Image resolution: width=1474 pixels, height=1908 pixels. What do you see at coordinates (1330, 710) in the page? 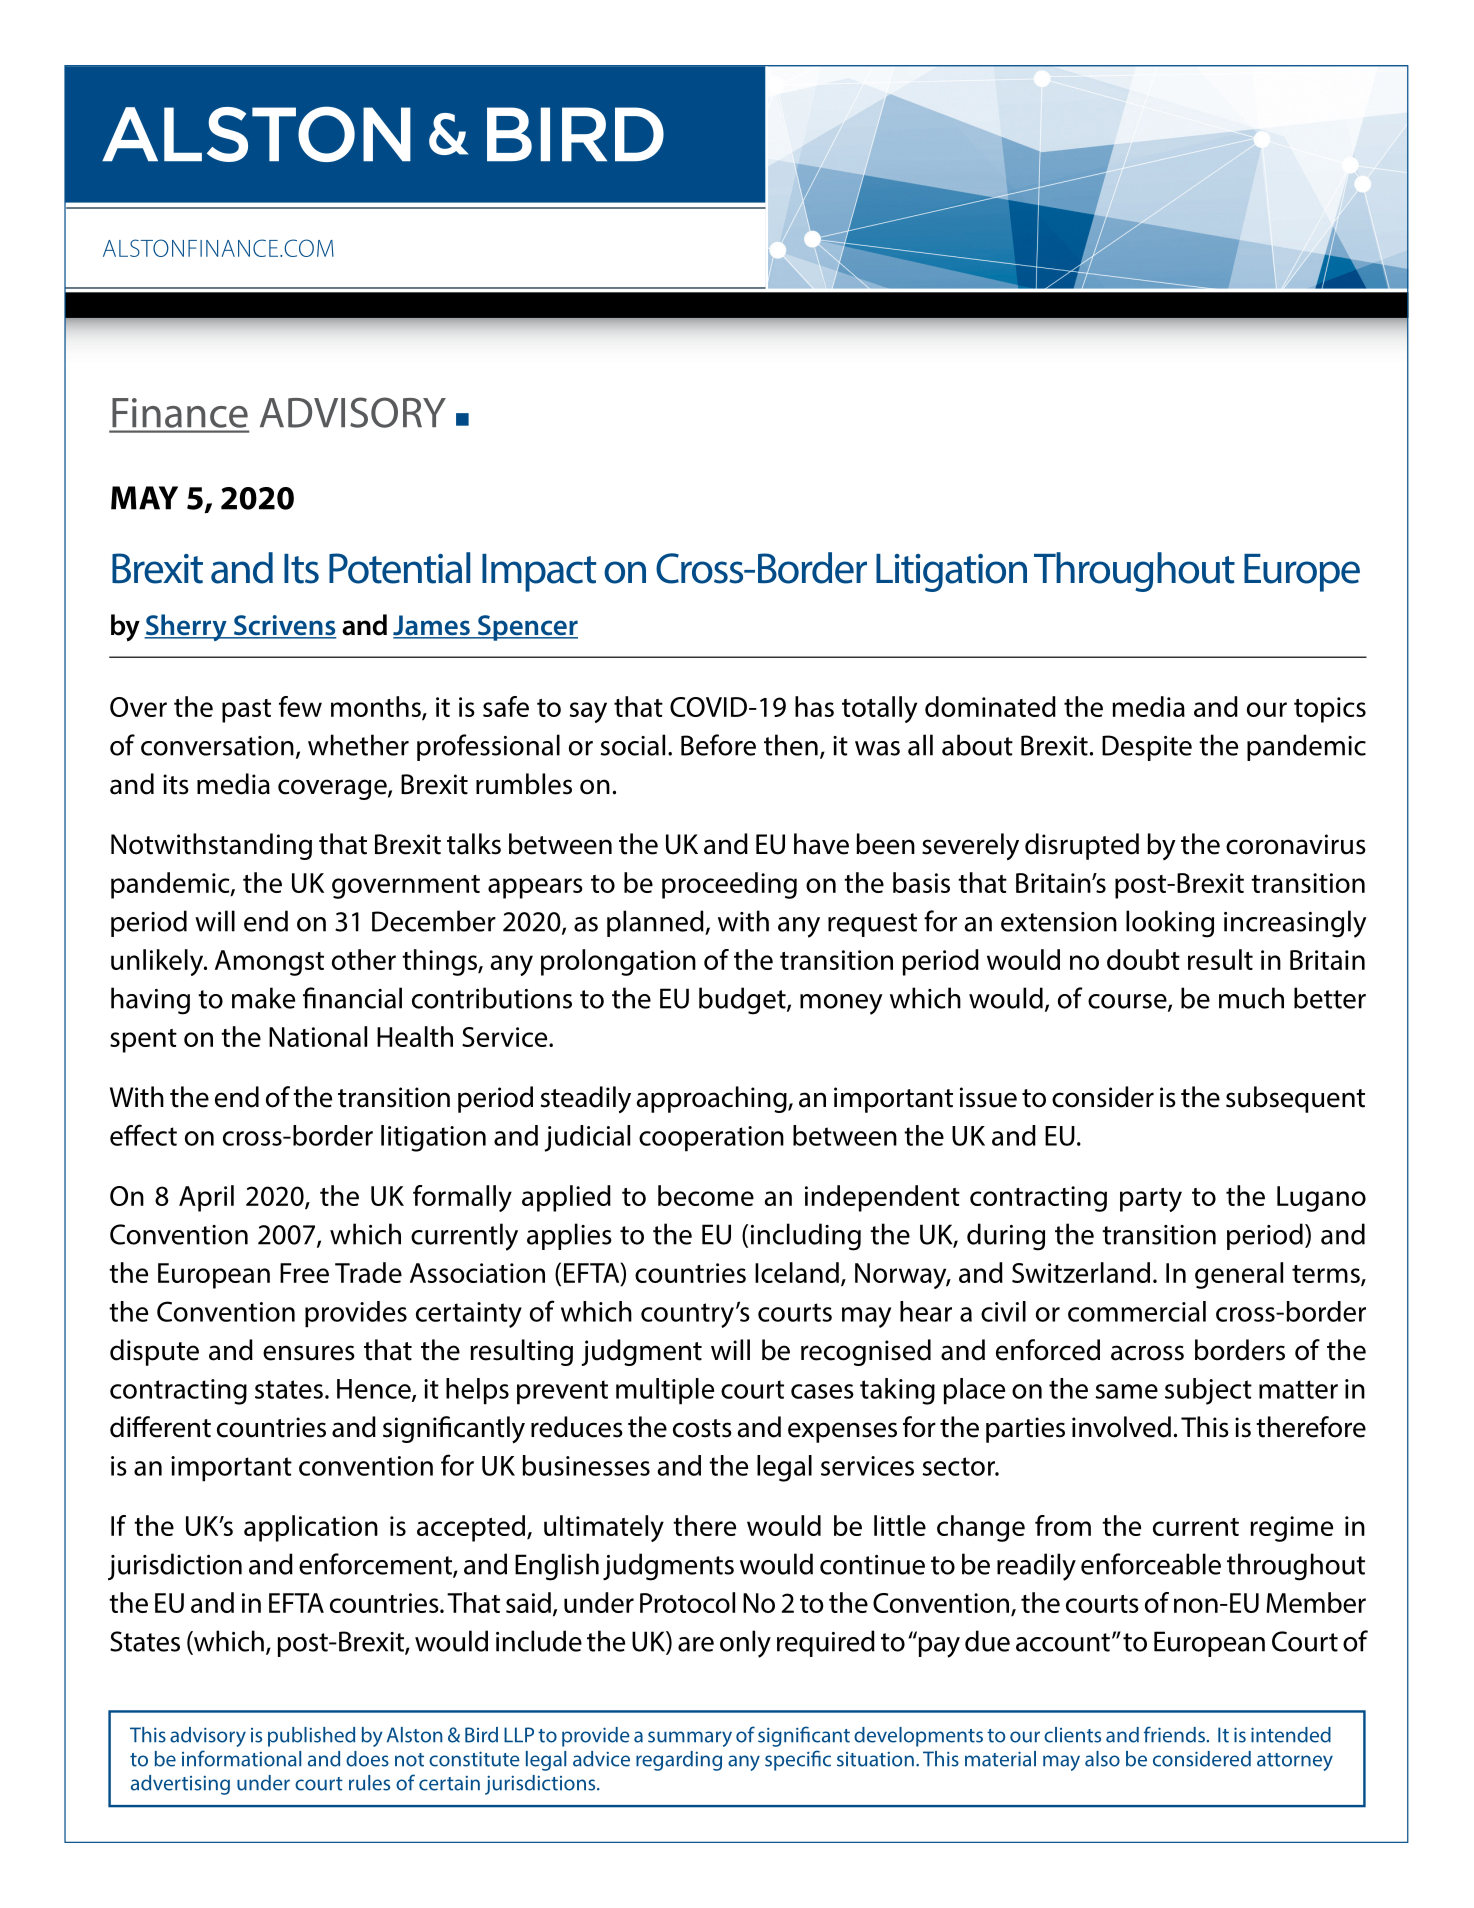
I see `topics` at bounding box center [1330, 710].
